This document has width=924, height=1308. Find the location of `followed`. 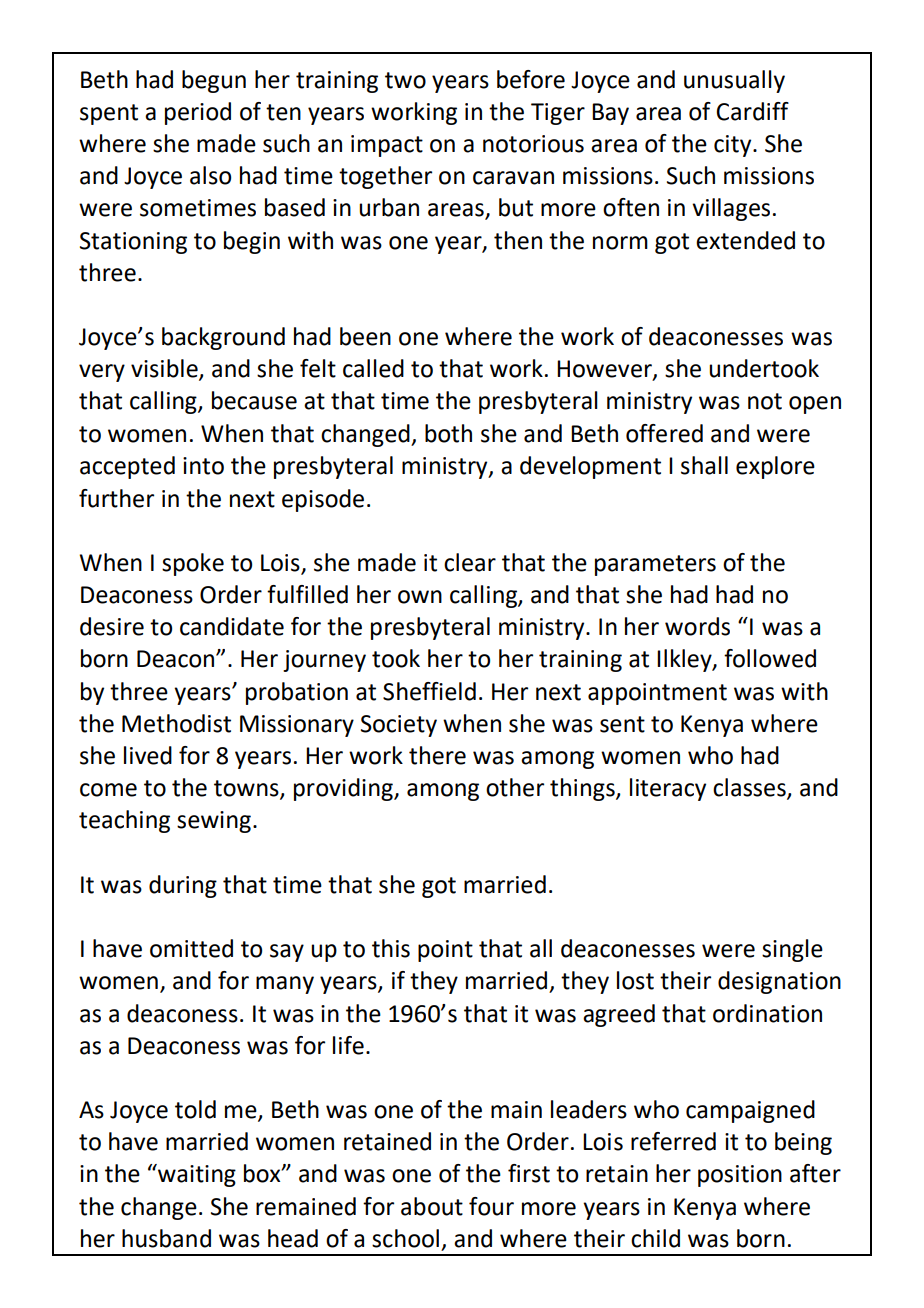

followed is located at coordinates (770, 658).
